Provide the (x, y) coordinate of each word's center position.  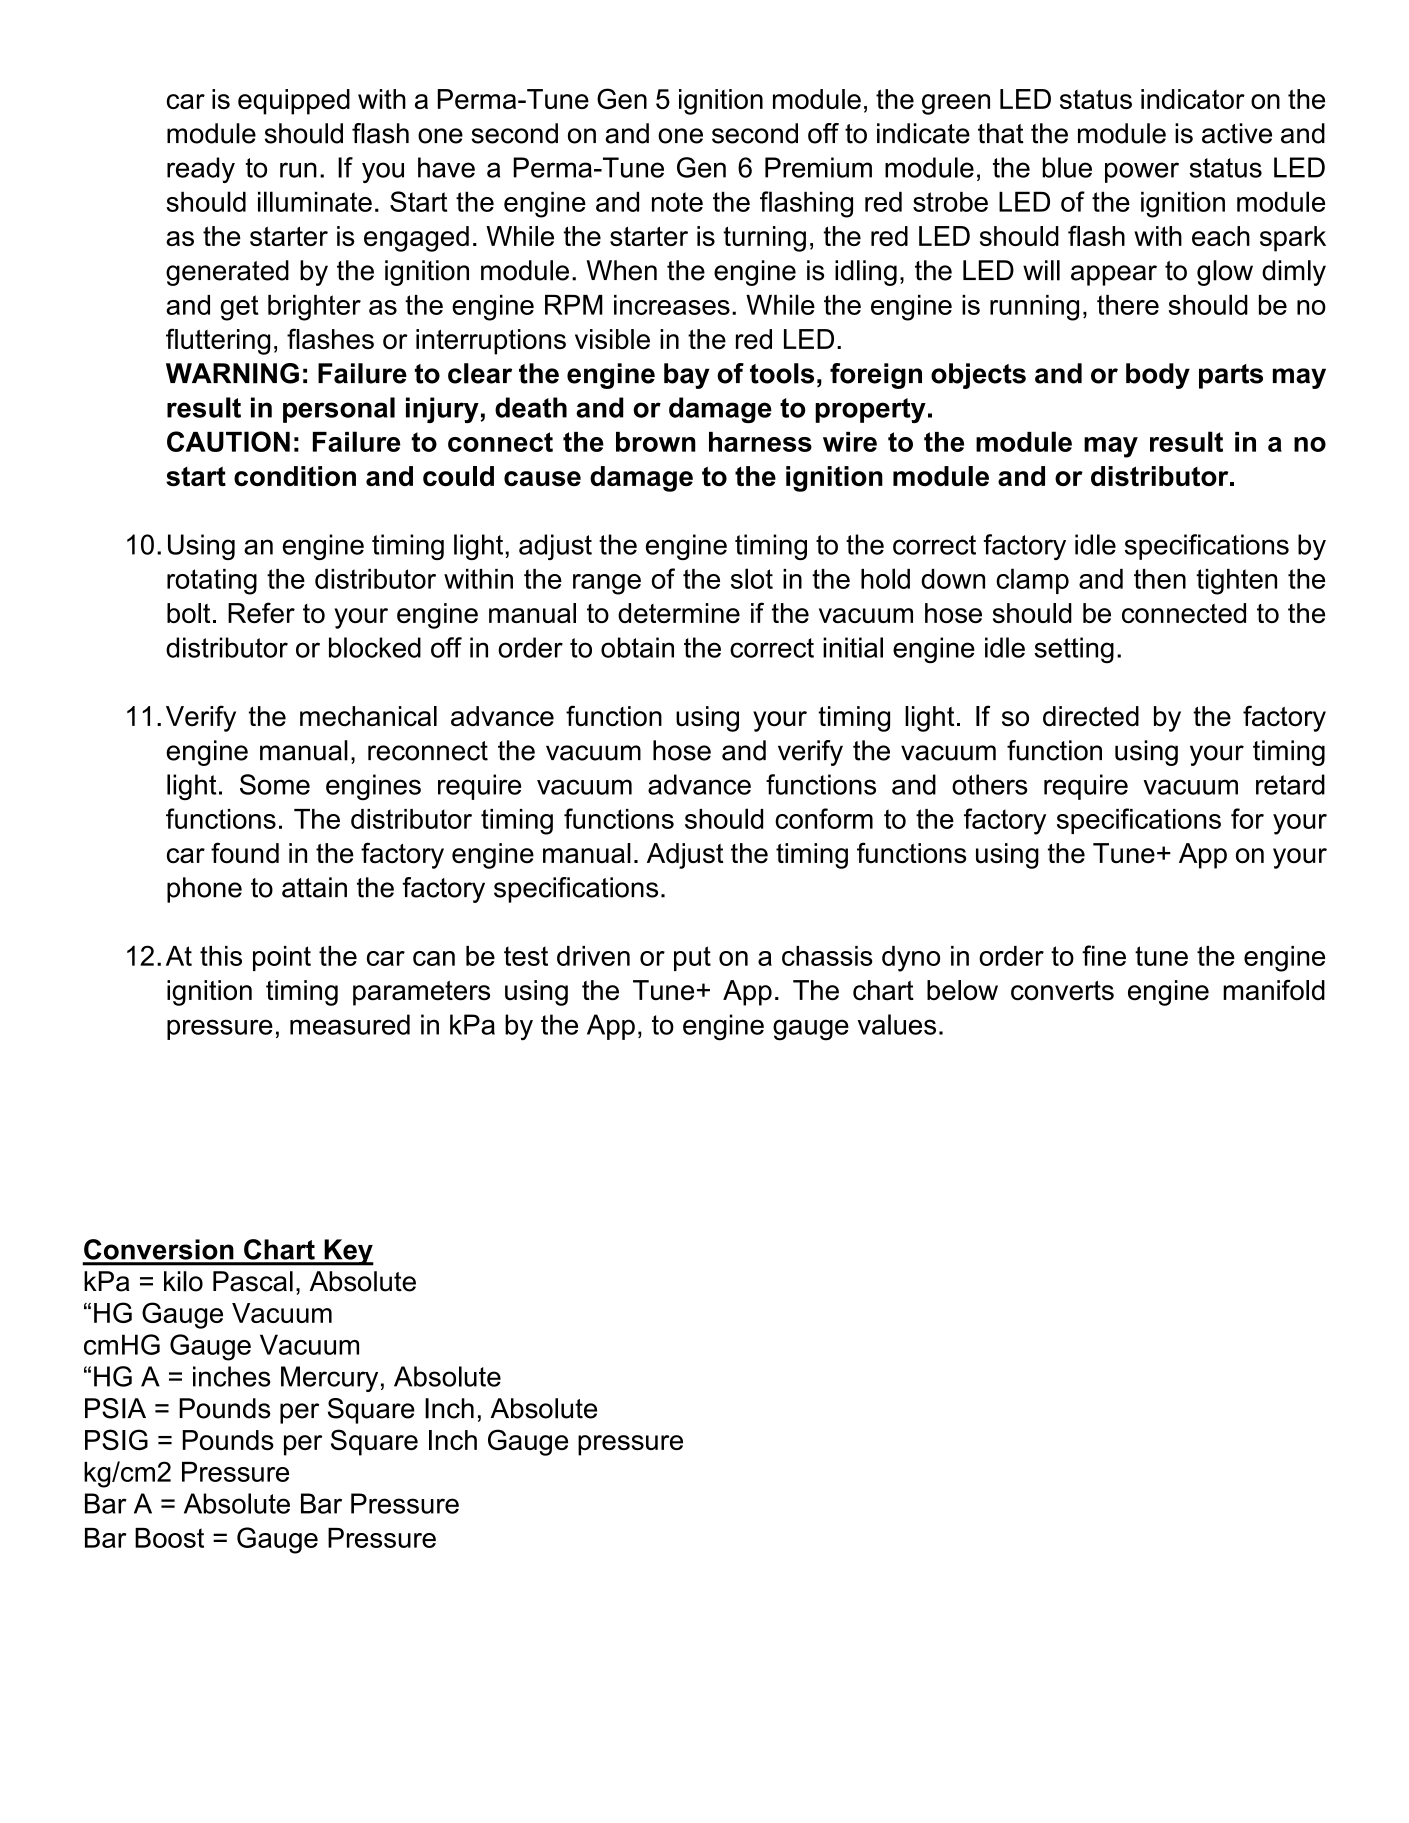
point (282, 958)
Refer (261, 612)
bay (687, 376)
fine (1104, 955)
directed (1091, 716)
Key (348, 1252)
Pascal (253, 1281)
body (1158, 376)
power (1142, 172)
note (677, 202)
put (692, 958)
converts (1062, 991)
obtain (637, 647)
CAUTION (228, 441)
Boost (169, 1538)
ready (201, 170)
